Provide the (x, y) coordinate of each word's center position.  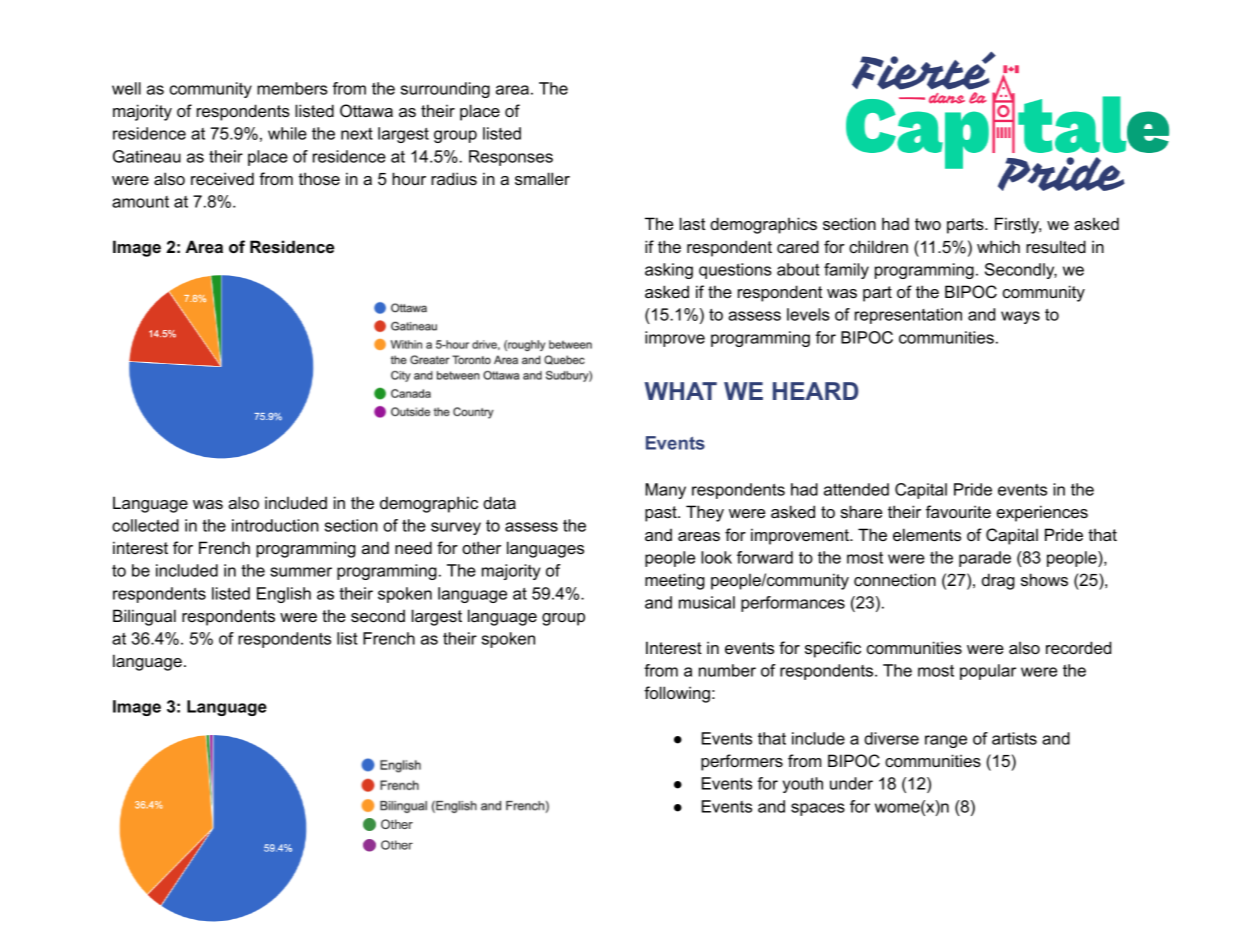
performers (742, 762)
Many (665, 491)
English (284, 595)
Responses (511, 158)
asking (669, 271)
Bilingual (144, 617)
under (851, 783)
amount (140, 202)
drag (998, 581)
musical (707, 602)
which (998, 246)
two (928, 224)
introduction (275, 525)
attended (856, 489)
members (292, 88)
